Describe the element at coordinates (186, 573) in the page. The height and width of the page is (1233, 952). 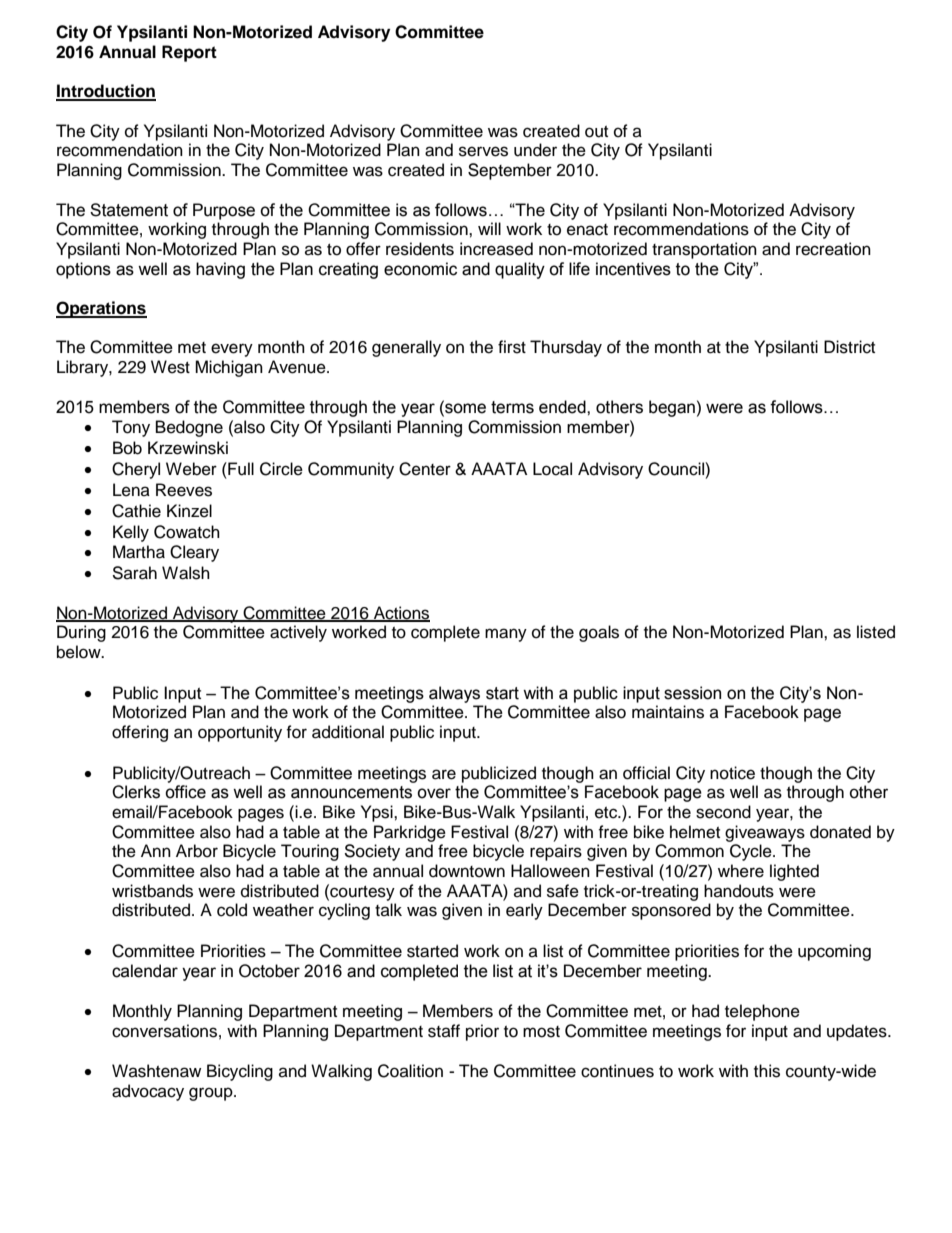
I see `Walsh` at that location.
